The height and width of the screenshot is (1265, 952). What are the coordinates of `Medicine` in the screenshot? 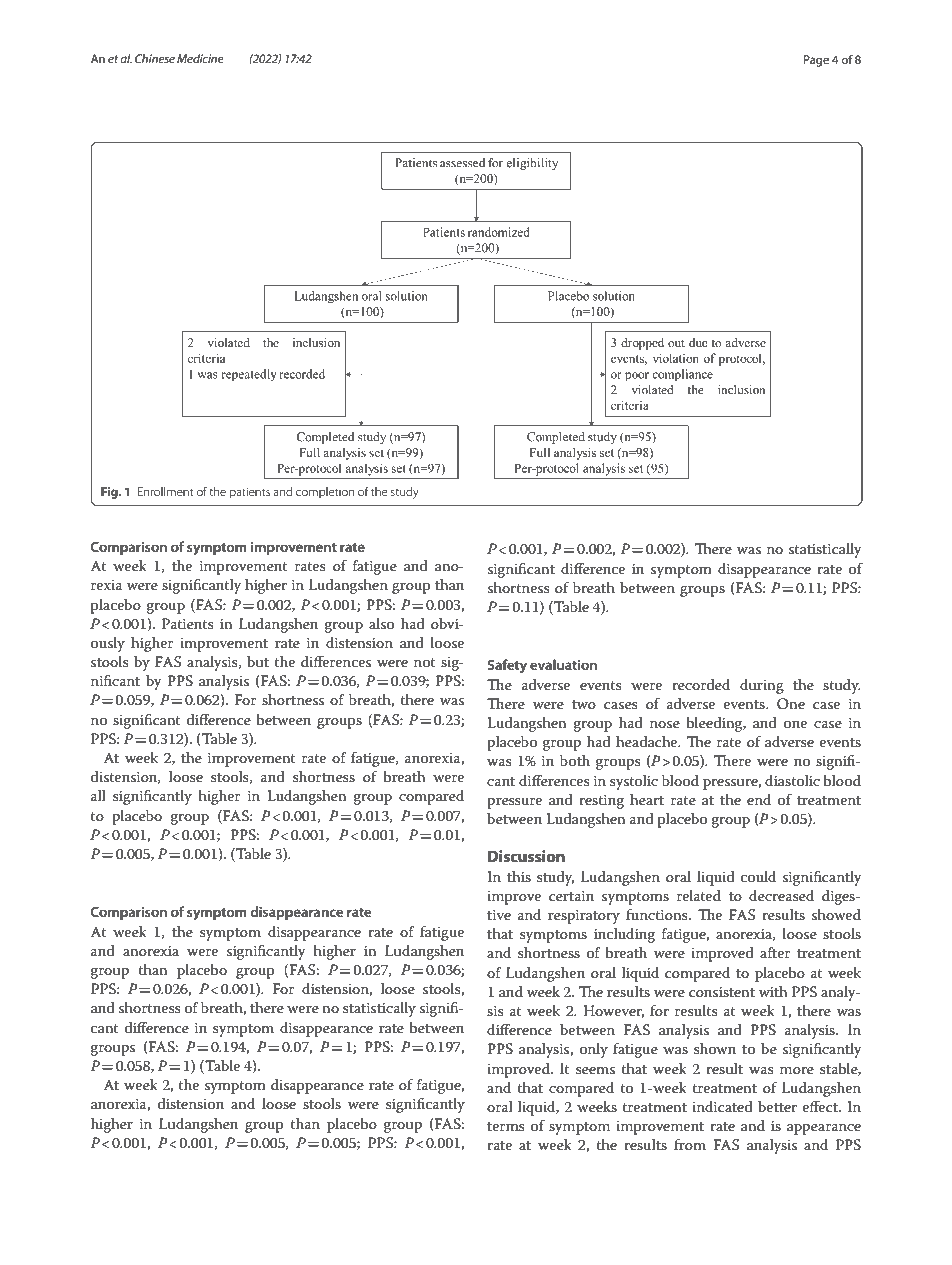 It's located at (200, 58).
